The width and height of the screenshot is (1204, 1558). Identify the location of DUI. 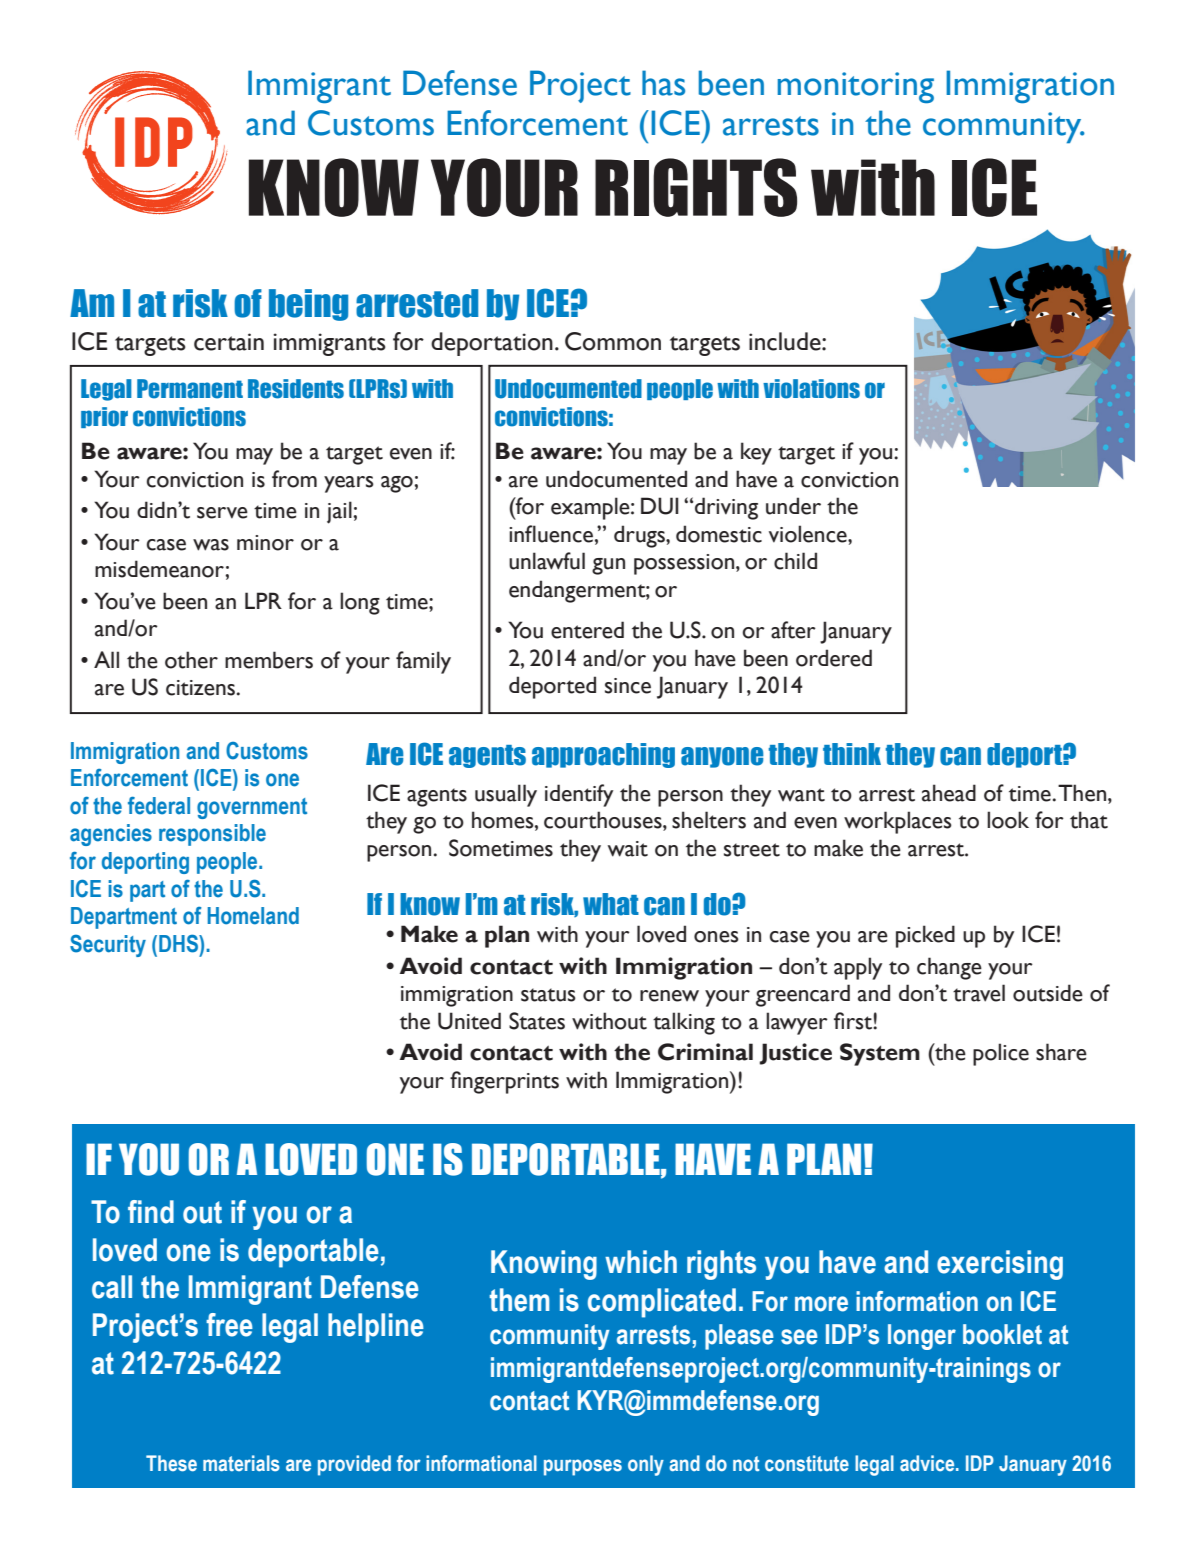
(660, 506).
